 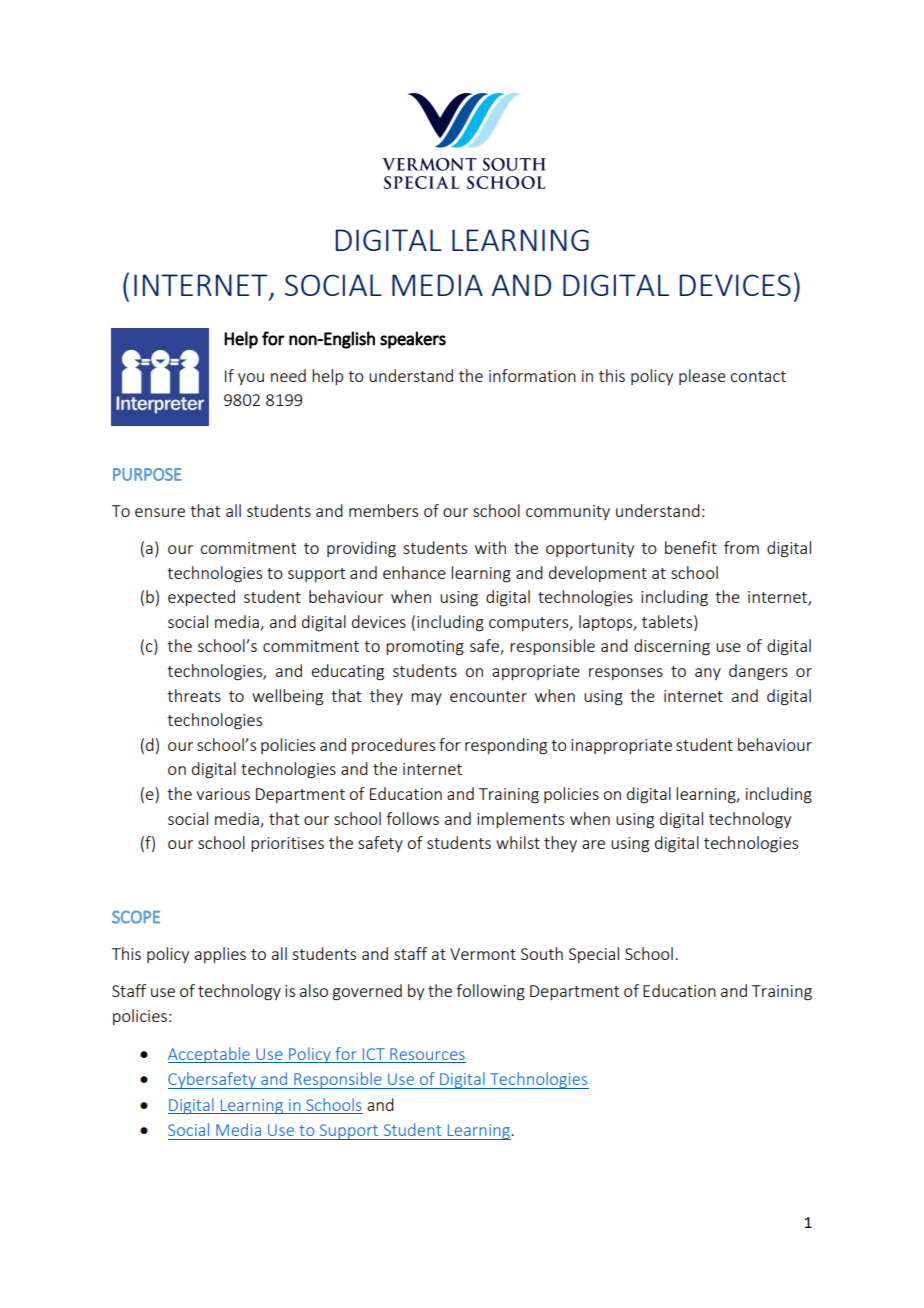 I want to click on please, so click(x=702, y=377).
